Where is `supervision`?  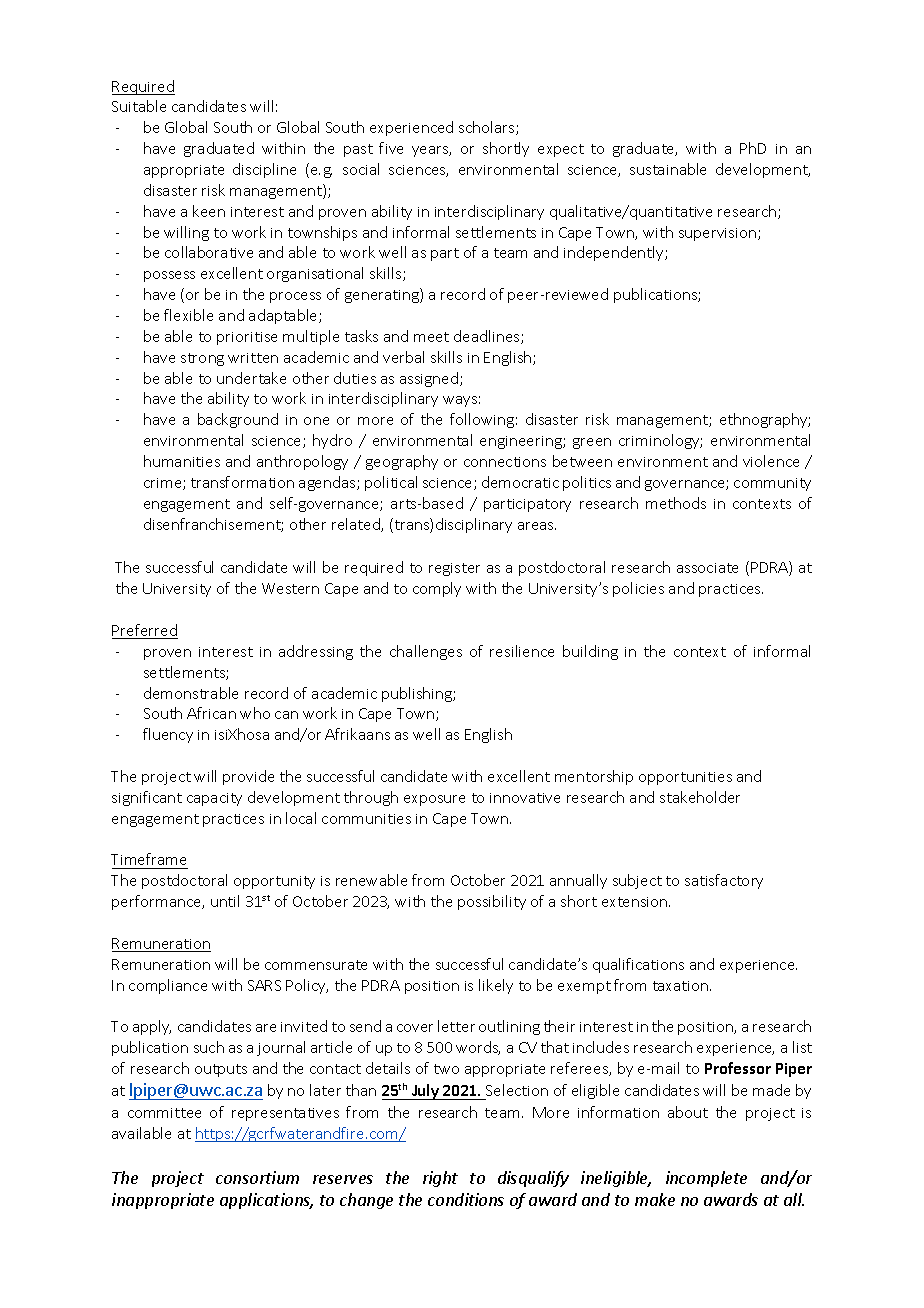 supervision is located at coordinates (719, 234).
